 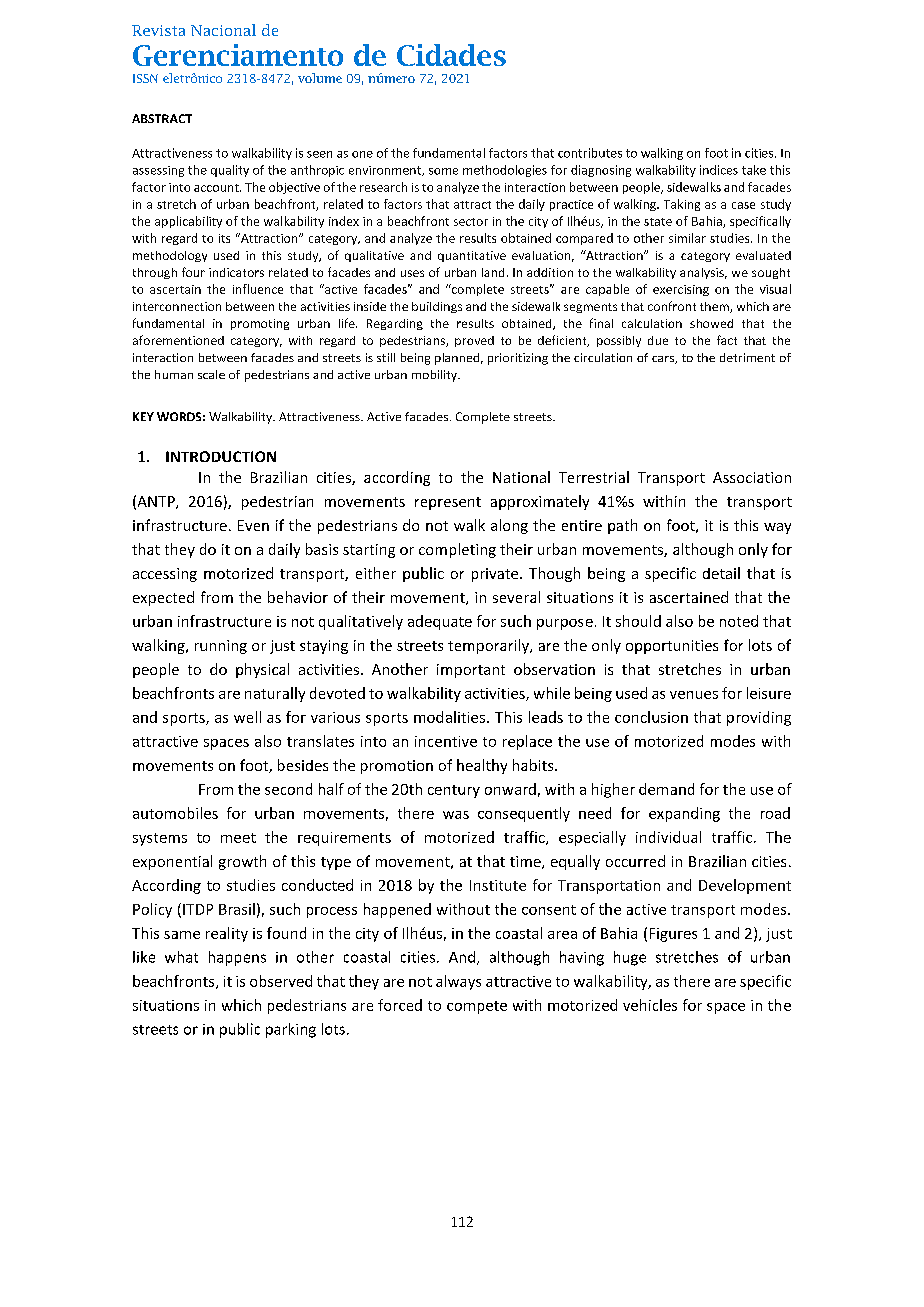 What do you see at coordinates (236, 272) in the screenshot?
I see `indicators` at bounding box center [236, 272].
